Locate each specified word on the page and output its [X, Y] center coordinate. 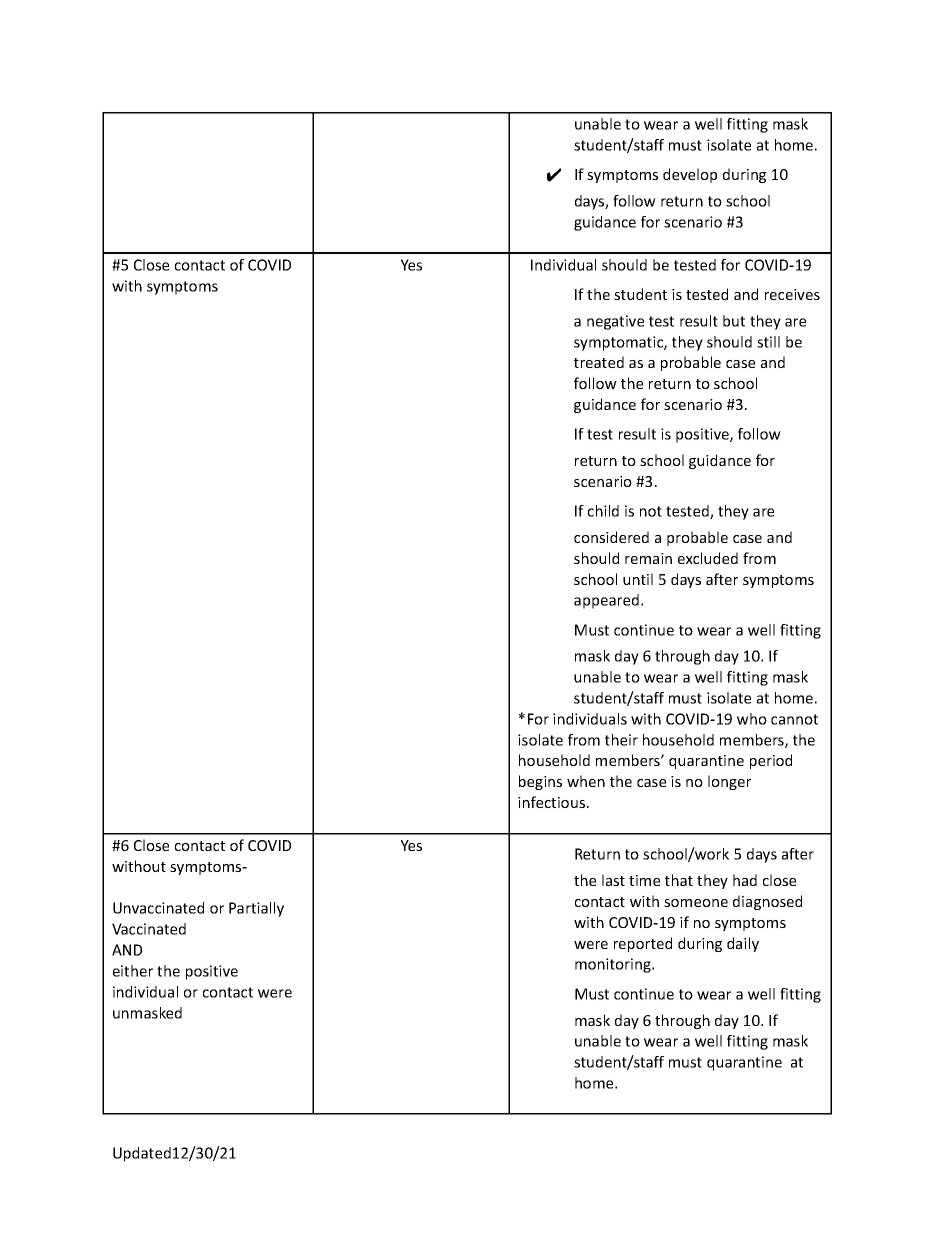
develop [690, 175]
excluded [708, 558]
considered [611, 537]
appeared [606, 601]
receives [792, 294]
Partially [256, 909]
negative [615, 322]
